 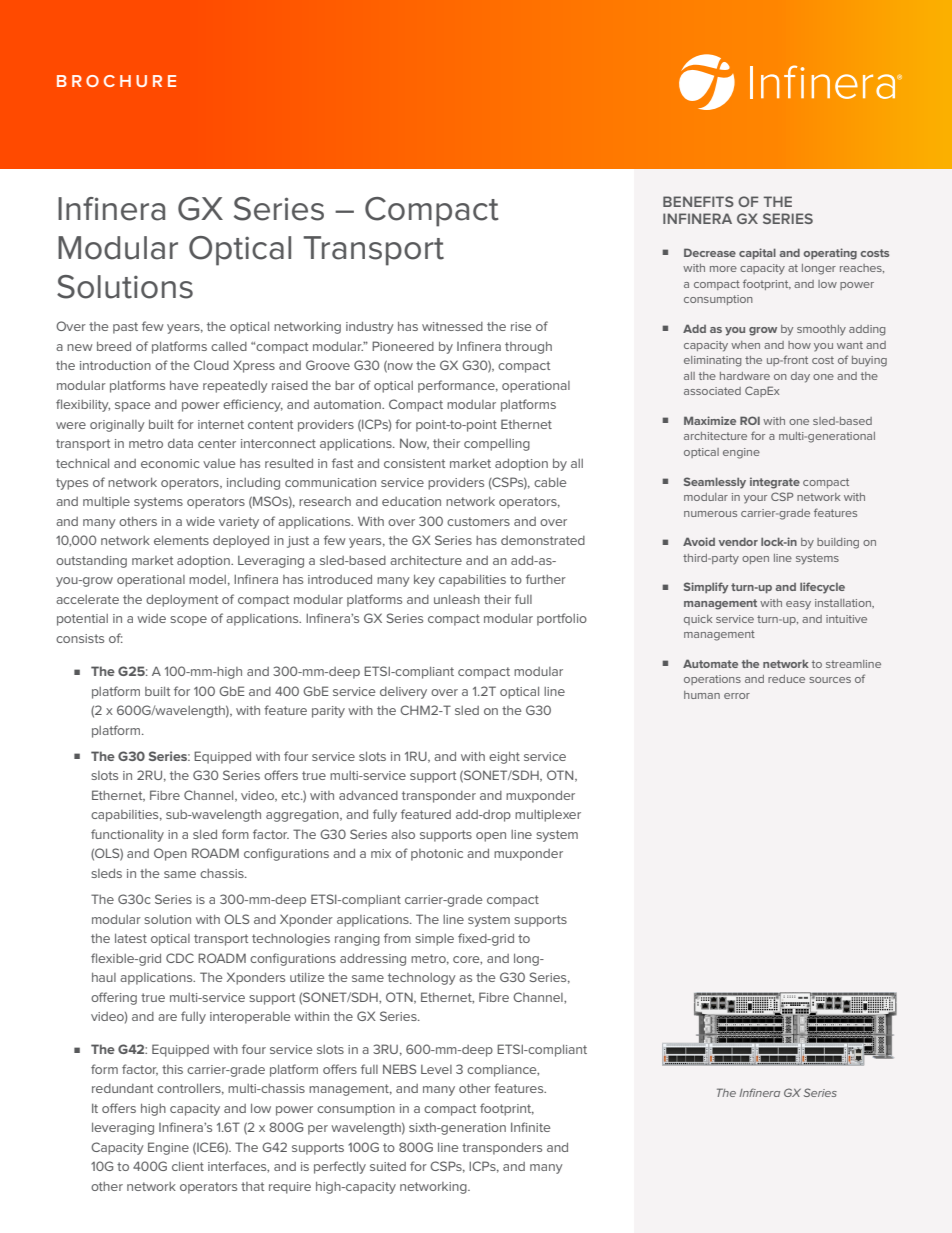 What do you see at coordinates (188, 621) in the image?
I see `scope` at bounding box center [188, 621].
